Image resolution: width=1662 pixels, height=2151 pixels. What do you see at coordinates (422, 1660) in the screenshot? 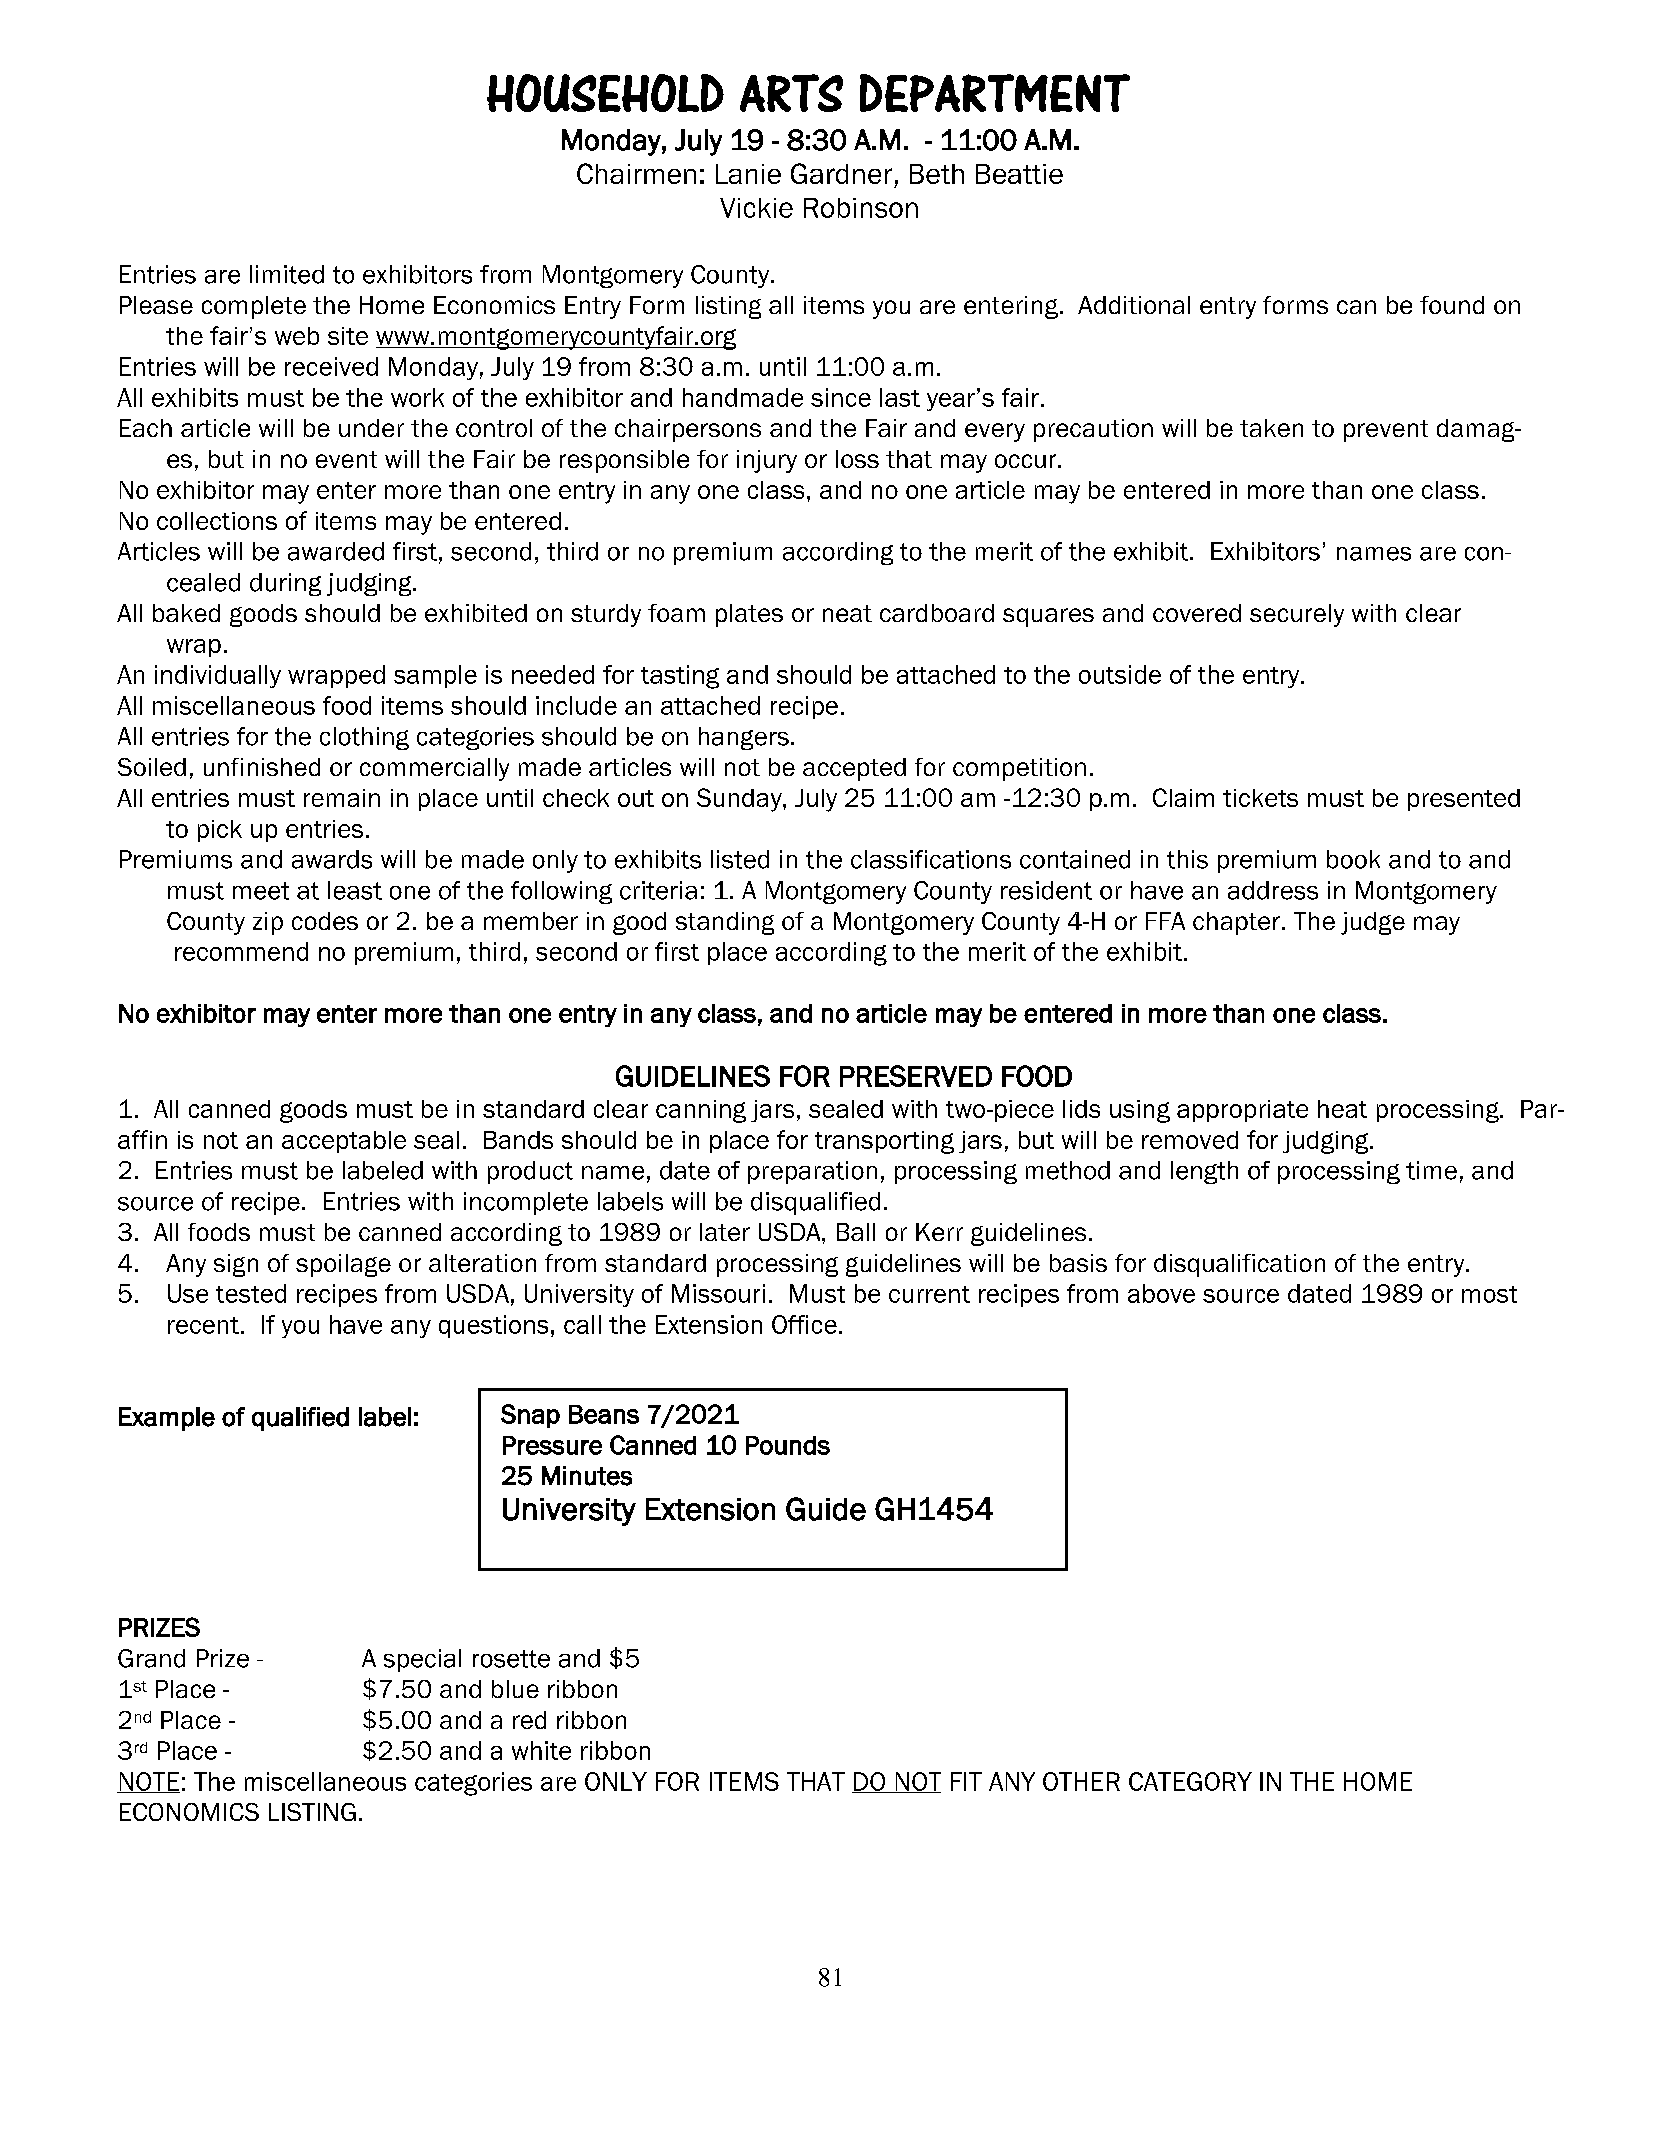
I see `special` at bounding box center [422, 1660].
